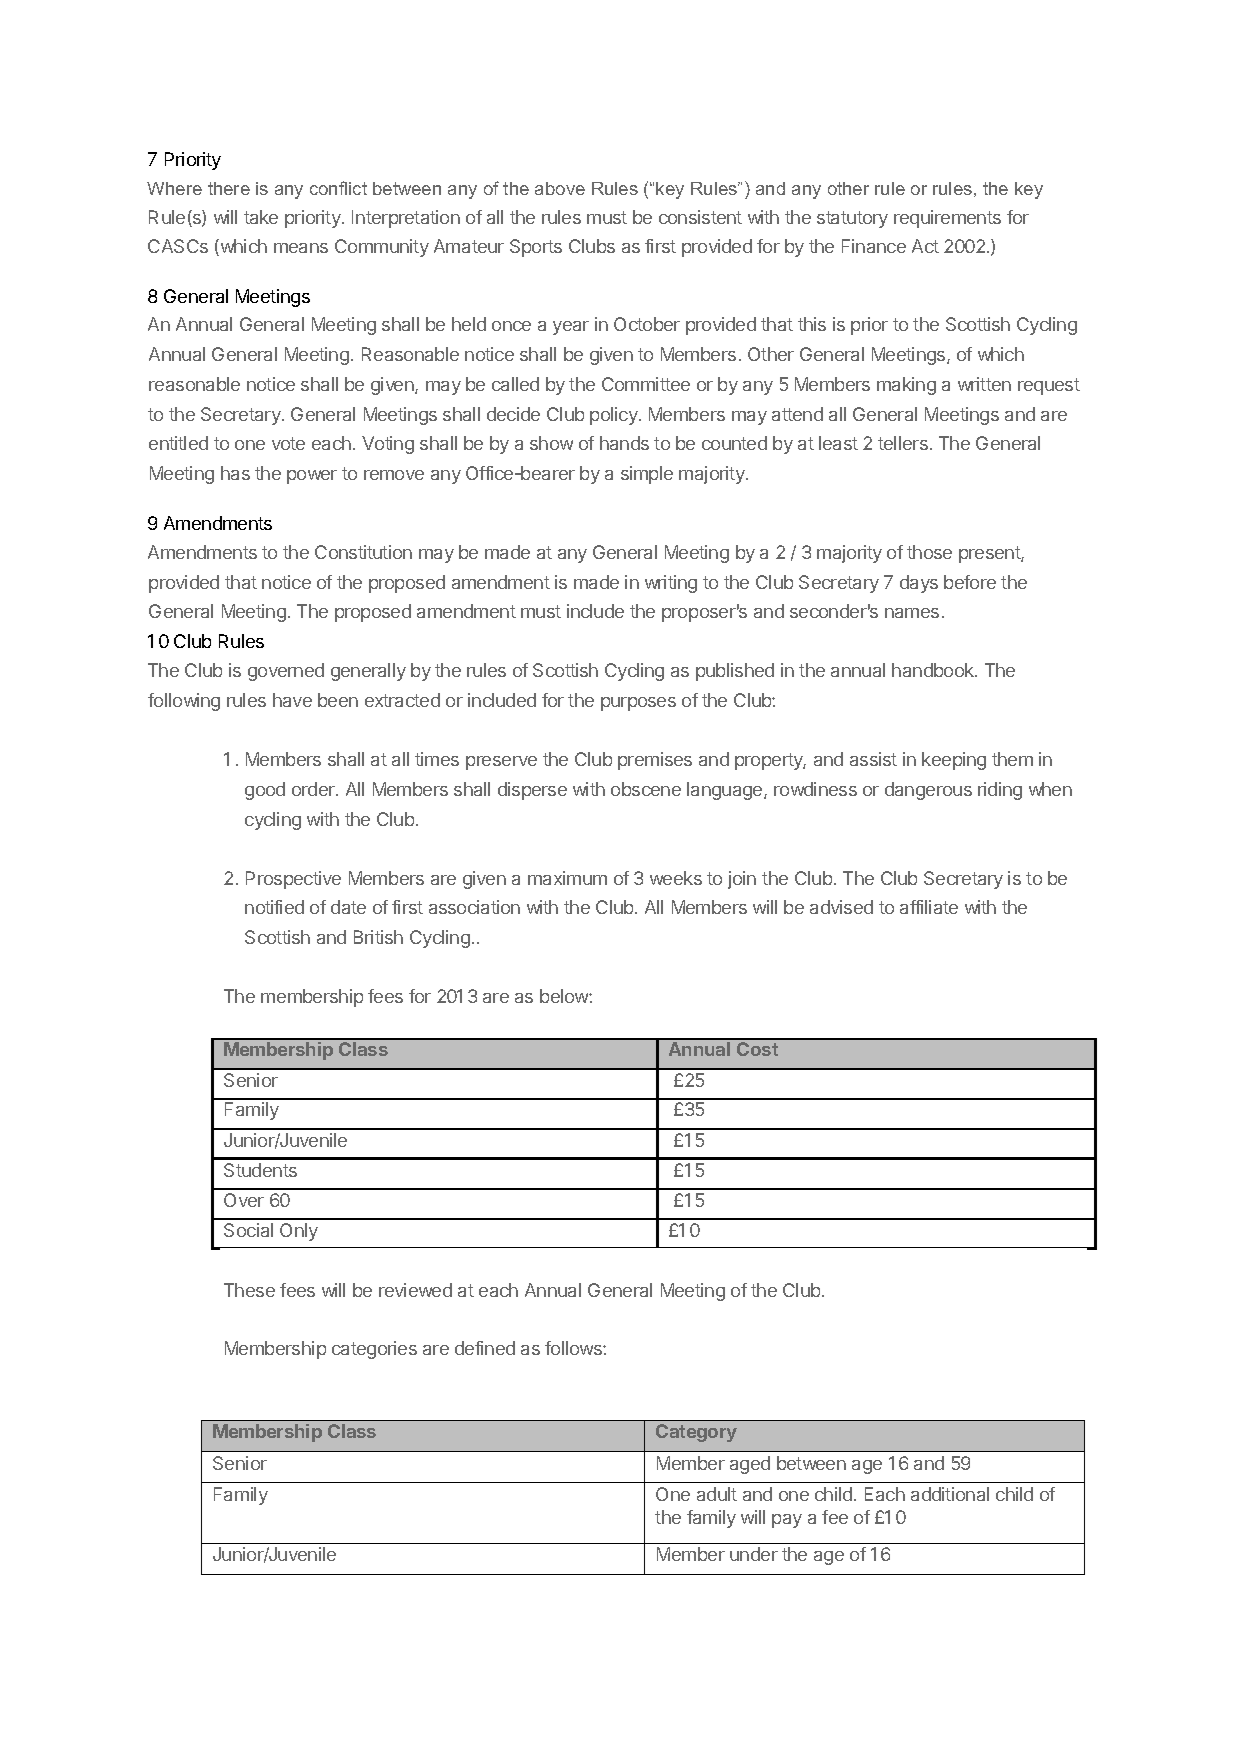 This image has height=1744, width=1233. What do you see at coordinates (260, 1170) in the image?
I see `Students` at bounding box center [260, 1170].
